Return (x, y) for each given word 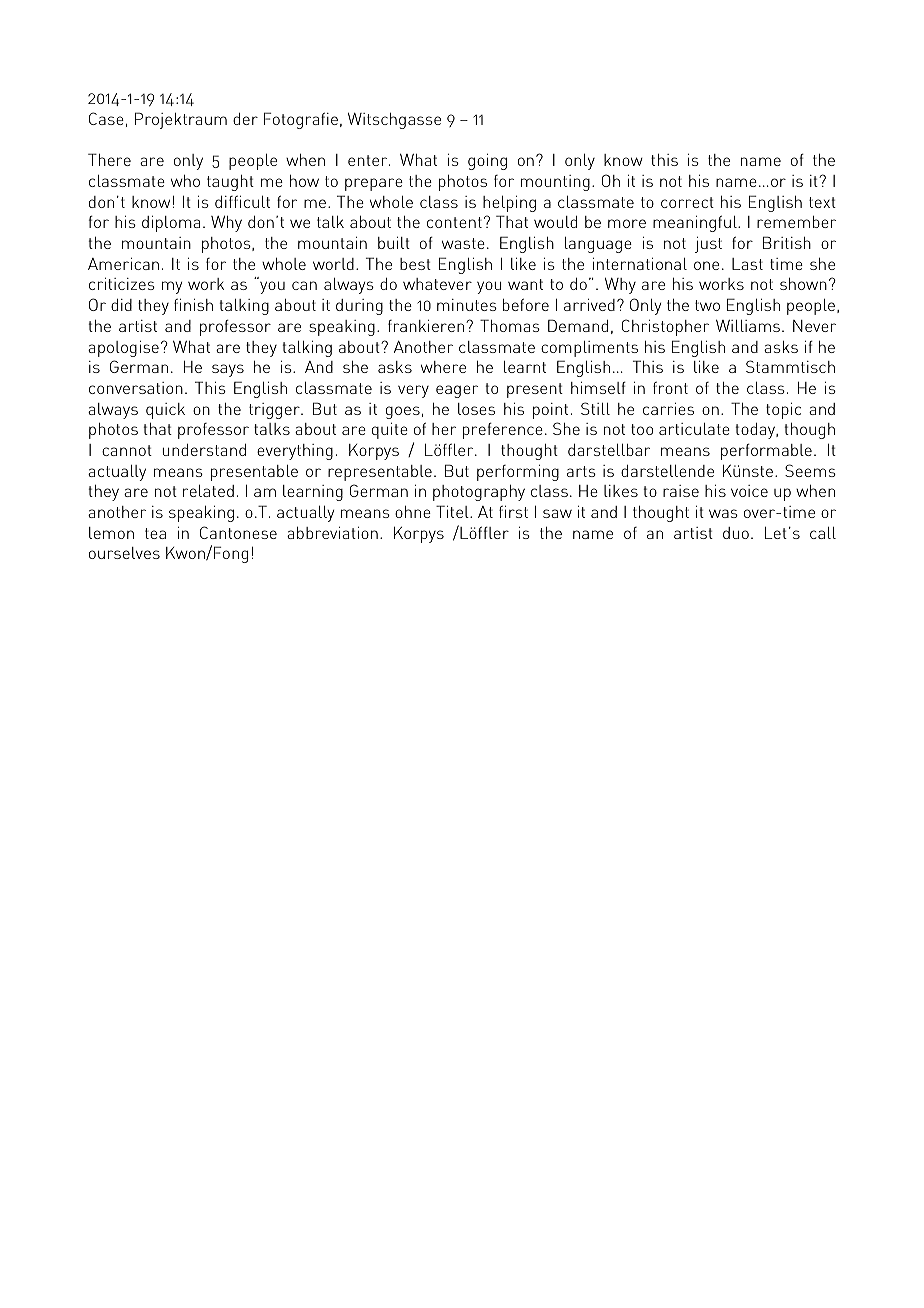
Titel (453, 511)
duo (736, 533)
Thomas (510, 325)
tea (155, 533)
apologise (123, 349)
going (487, 161)
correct (687, 202)
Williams (748, 325)
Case (106, 118)
